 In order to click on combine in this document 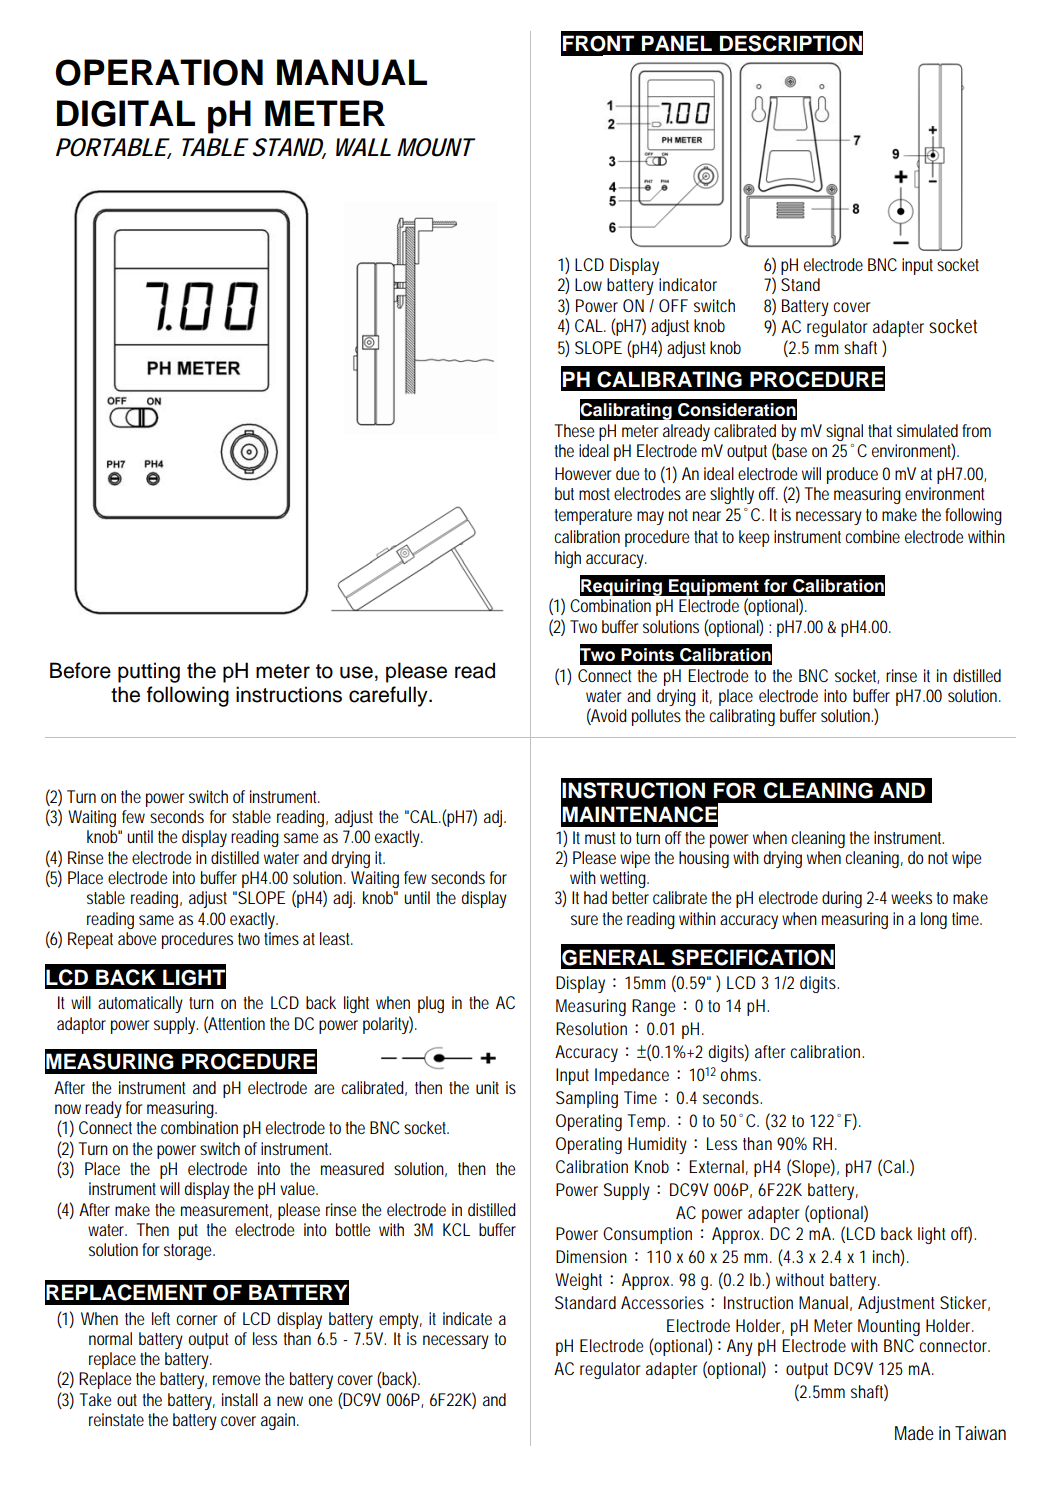, I will do `click(872, 536)`.
